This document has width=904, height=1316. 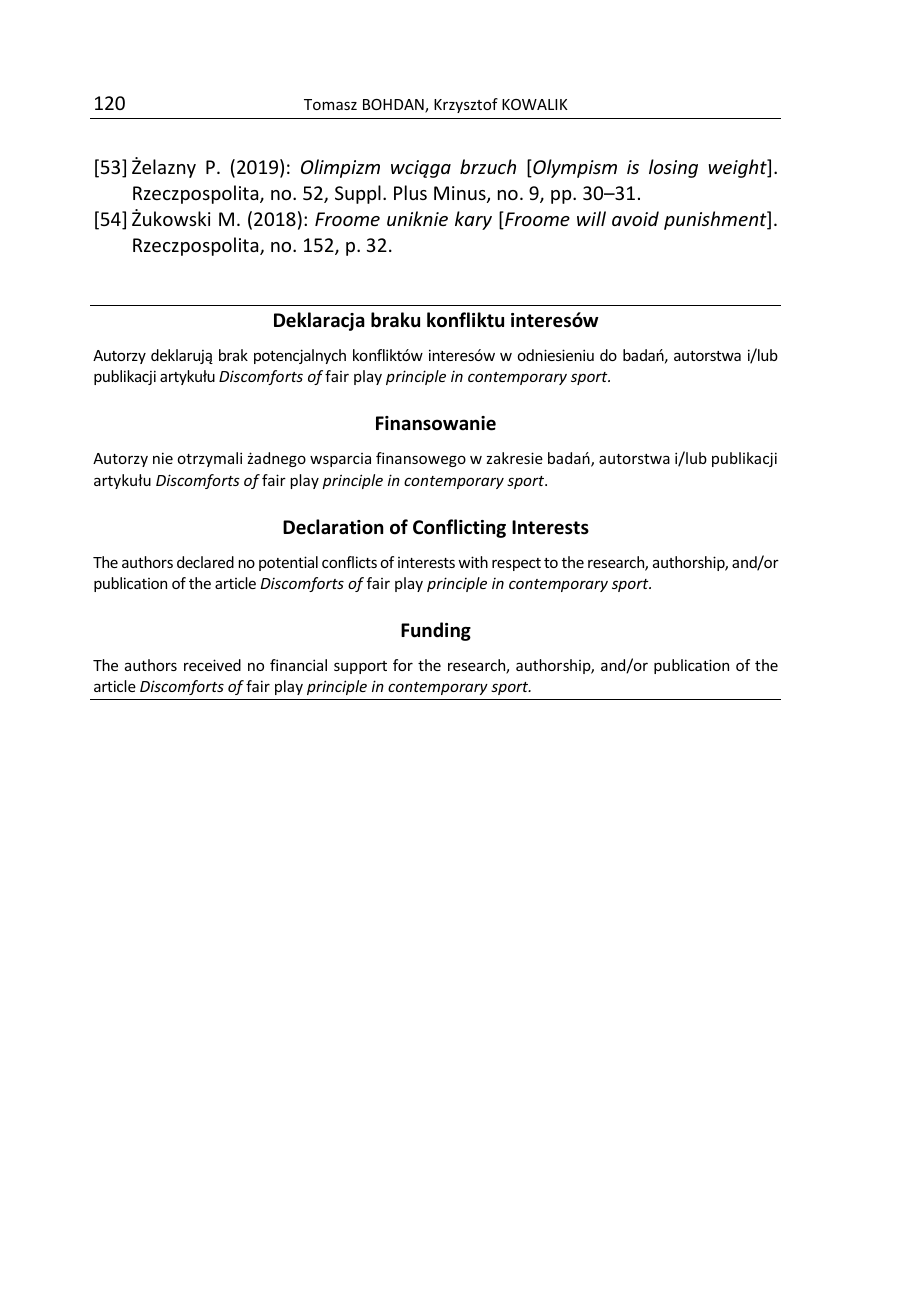 What do you see at coordinates (466, 105) in the document?
I see `Krzysztof` at bounding box center [466, 105].
